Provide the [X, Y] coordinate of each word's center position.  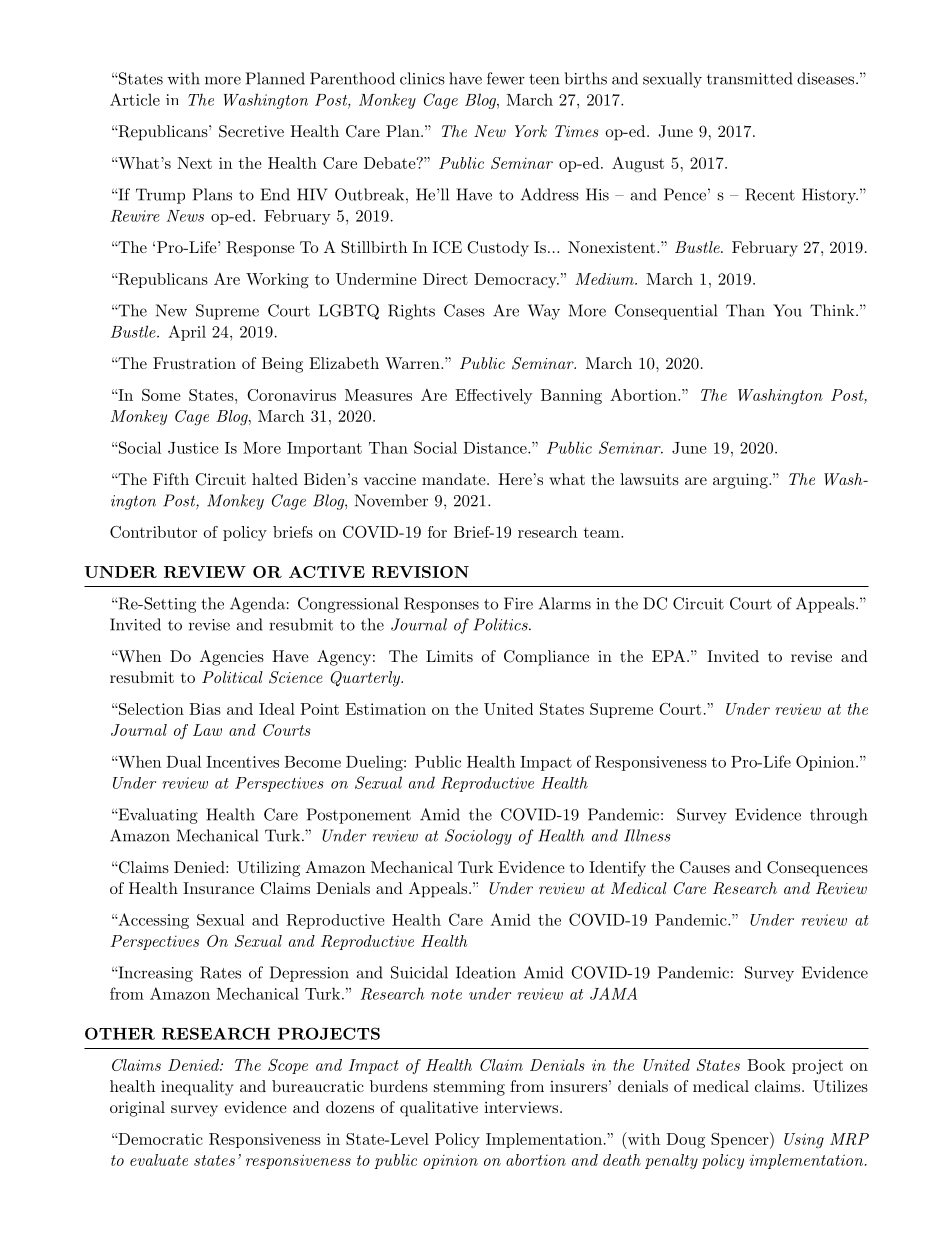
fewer [506, 78]
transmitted [750, 78]
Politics [502, 624]
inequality [197, 1088]
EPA [668, 656]
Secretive [251, 131]
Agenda [257, 605]
